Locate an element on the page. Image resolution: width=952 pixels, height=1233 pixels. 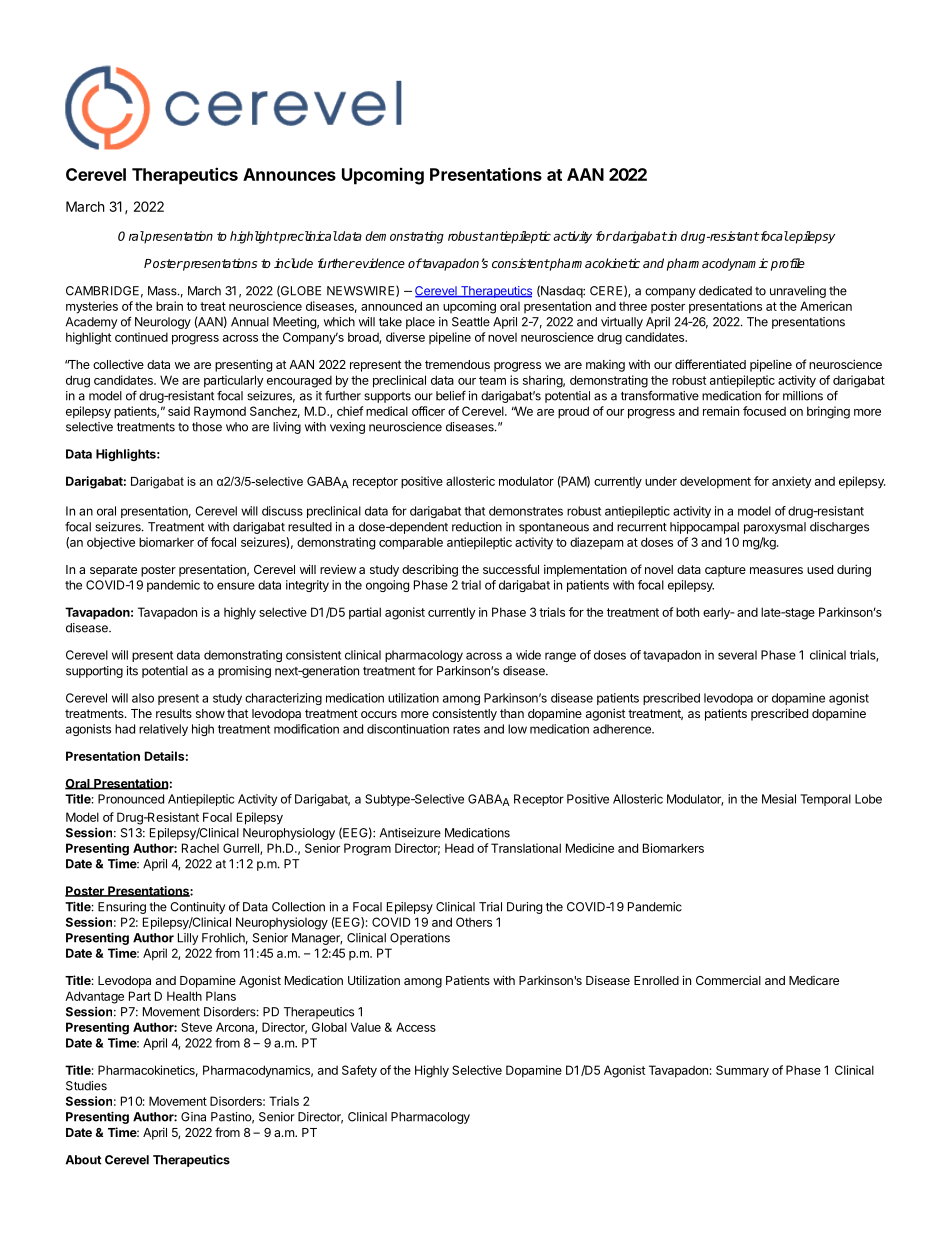
Gina is located at coordinates (193, 1117).
